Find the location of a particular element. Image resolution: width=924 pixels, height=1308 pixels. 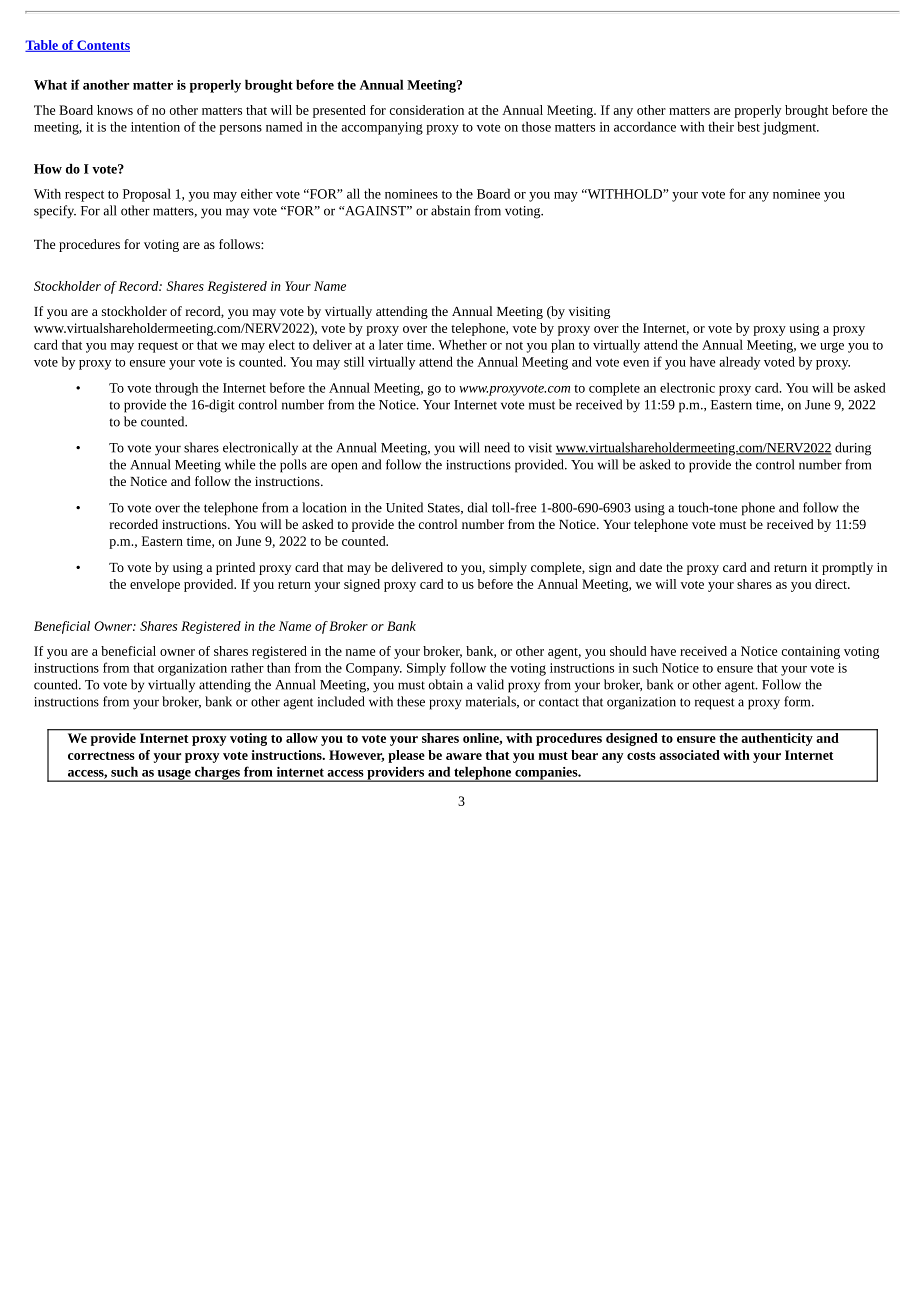

consideration is located at coordinates (427, 110).
